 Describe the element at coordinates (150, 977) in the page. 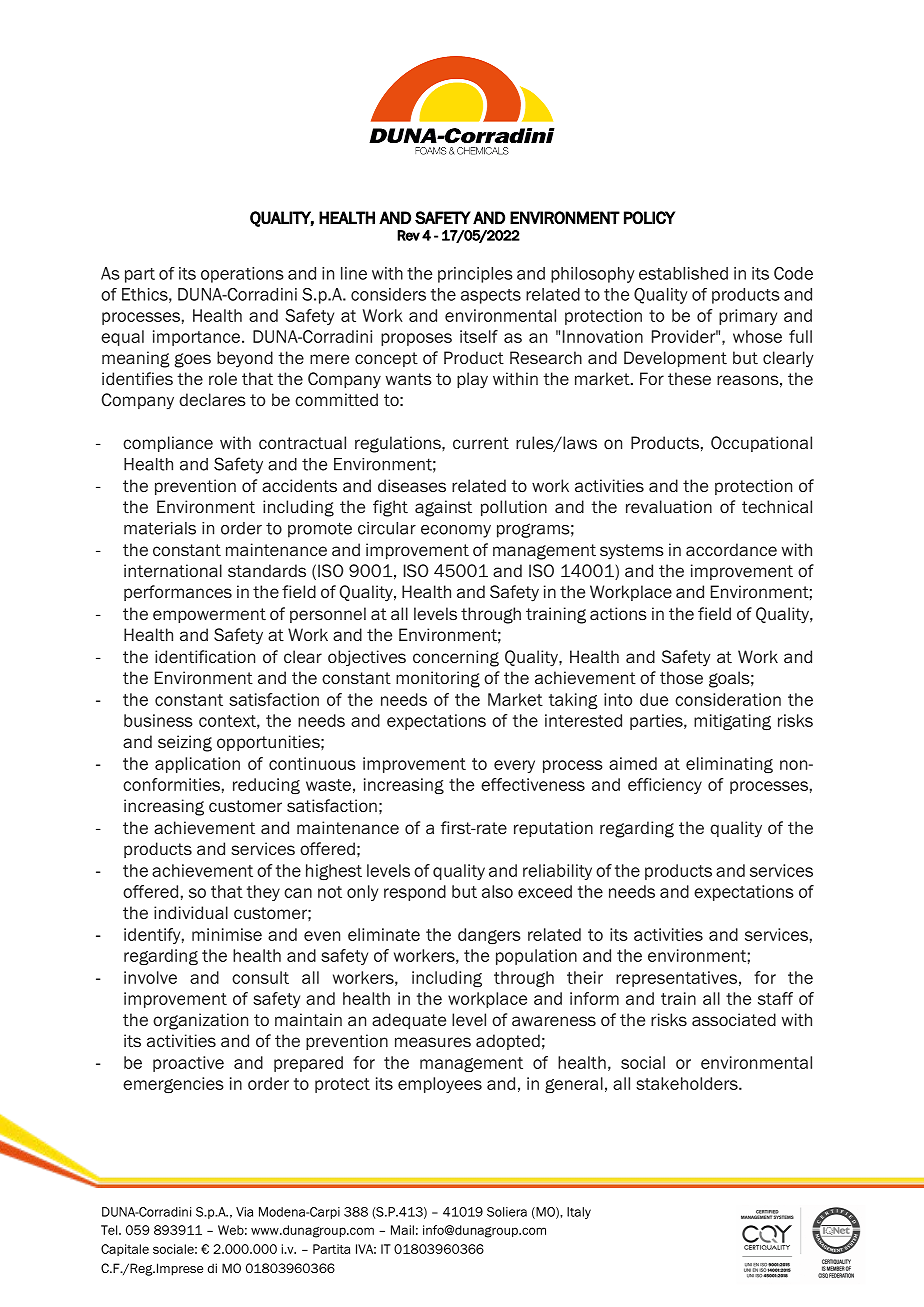

I see `involve` at that location.
